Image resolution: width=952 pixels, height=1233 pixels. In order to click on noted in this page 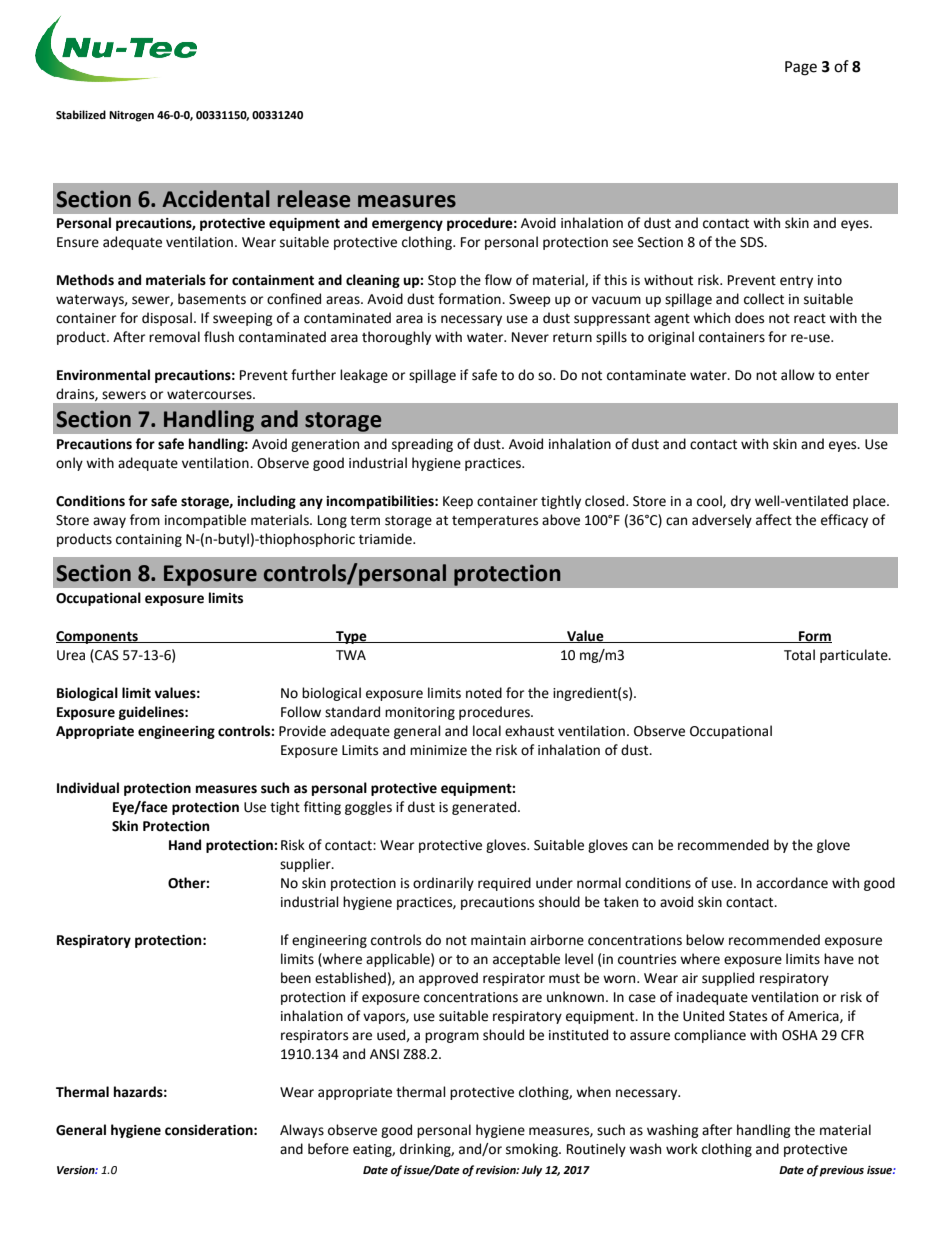, I will do `click(484, 693)`.
